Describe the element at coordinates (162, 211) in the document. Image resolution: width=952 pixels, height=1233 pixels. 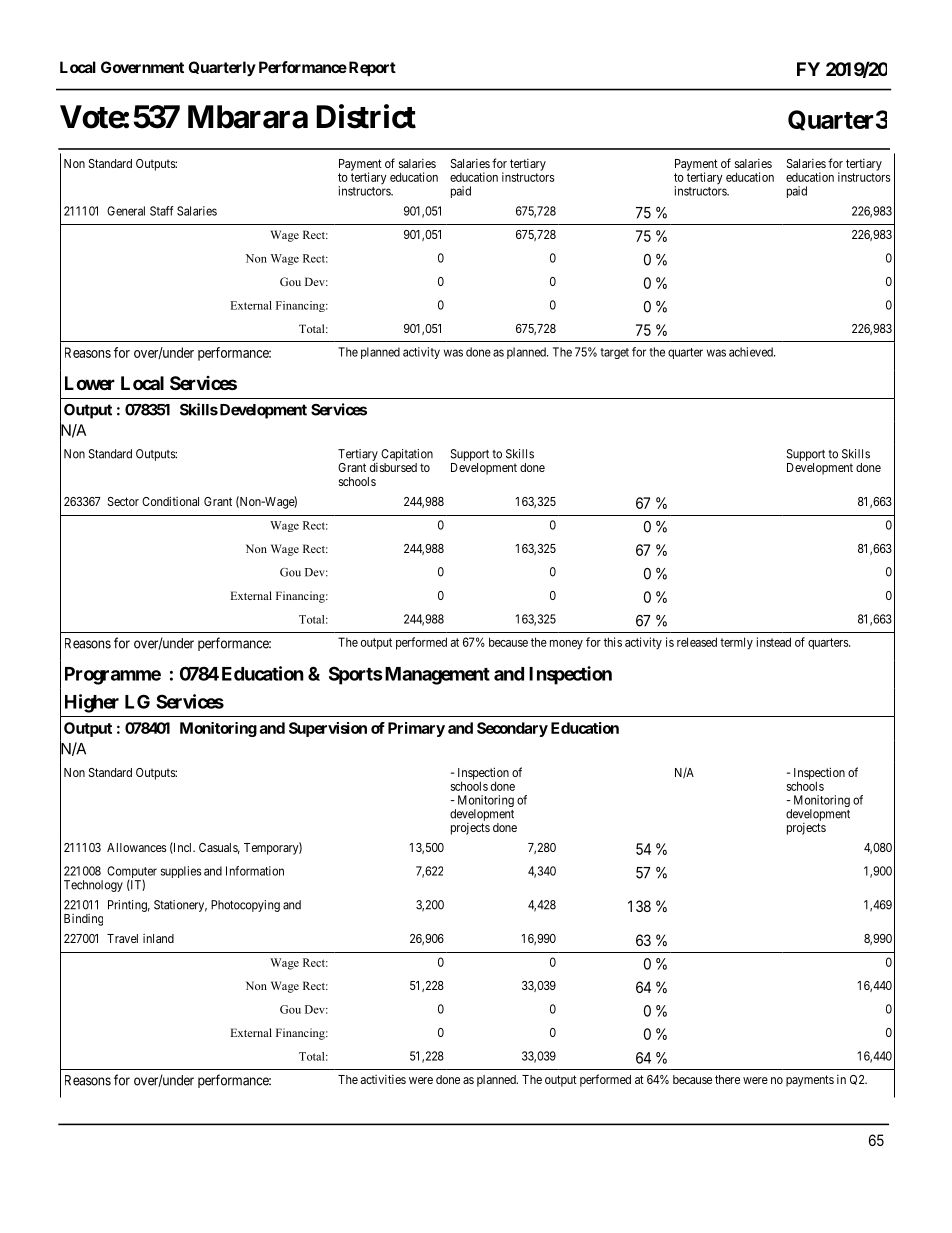
I see `Staff` at that location.
